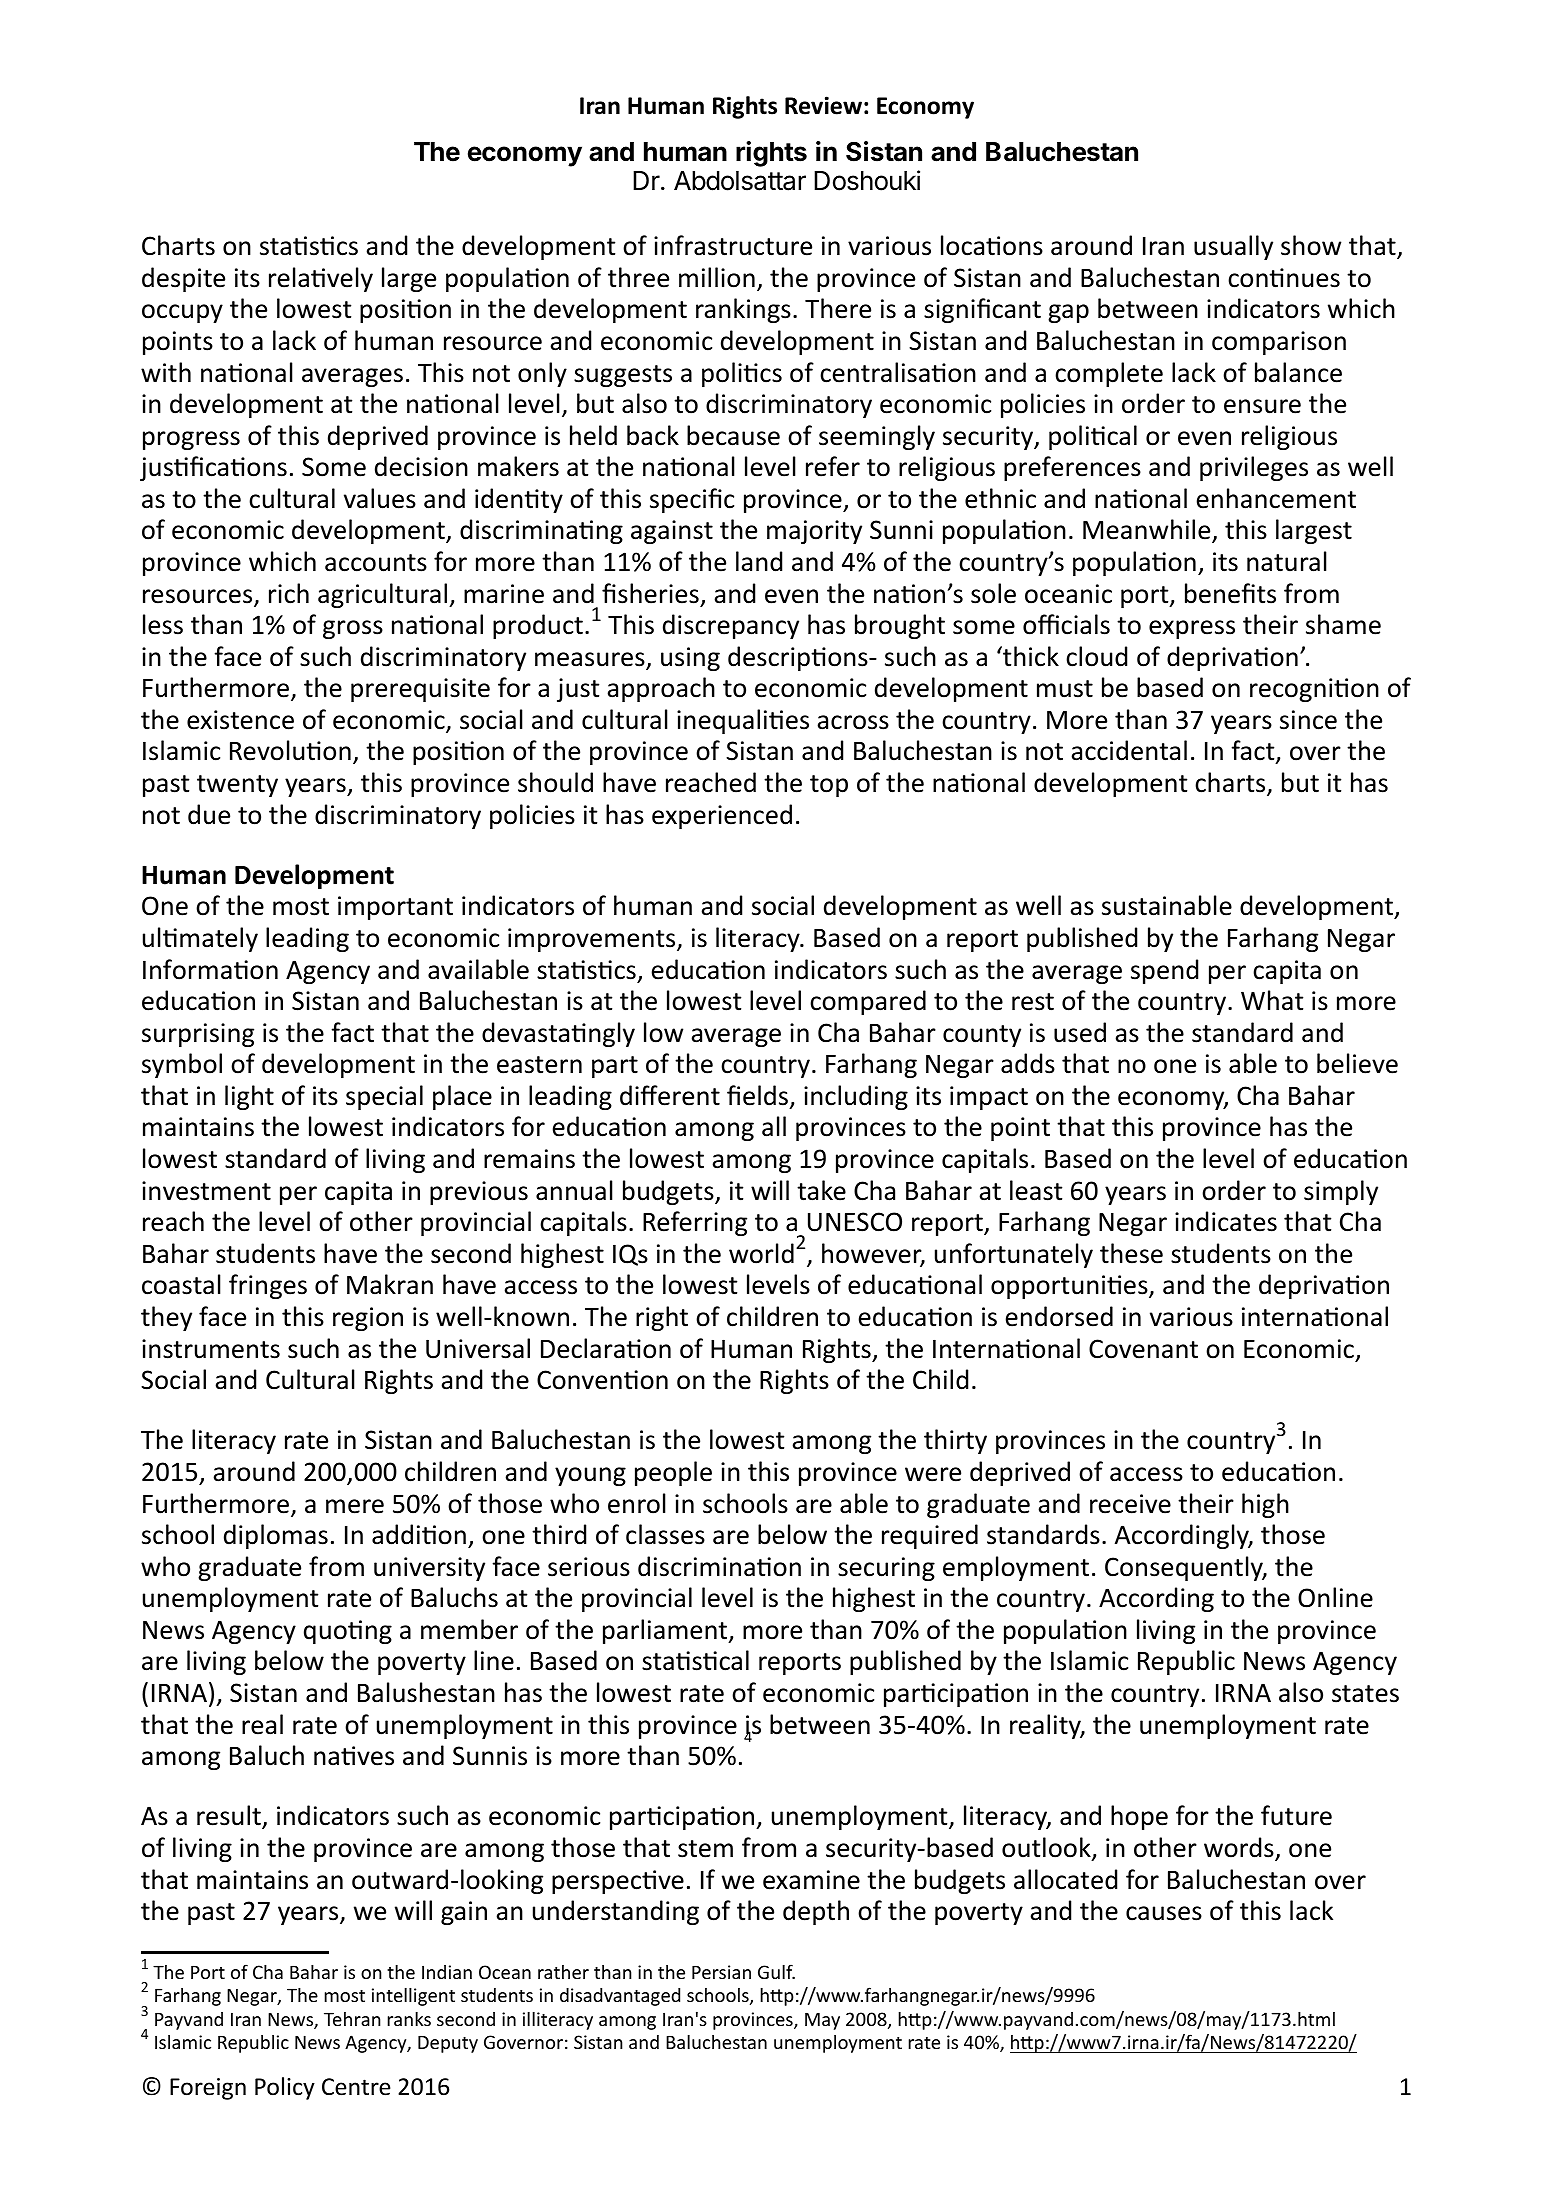  I want to click on Tehran, so click(352, 2019).
